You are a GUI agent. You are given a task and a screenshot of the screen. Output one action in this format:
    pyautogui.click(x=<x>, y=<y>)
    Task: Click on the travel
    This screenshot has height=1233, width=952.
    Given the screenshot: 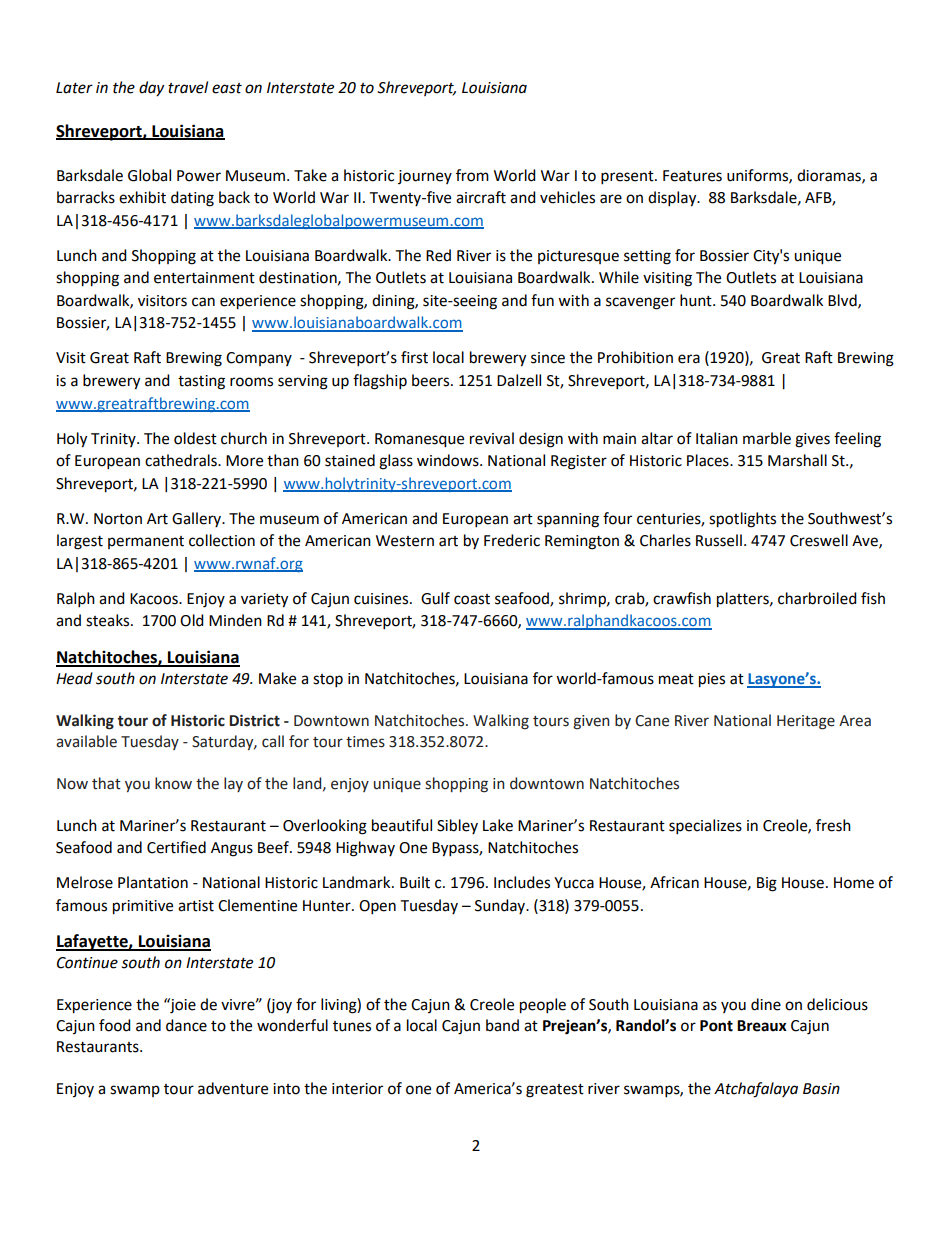 What is the action you would take?
    pyautogui.click(x=188, y=87)
